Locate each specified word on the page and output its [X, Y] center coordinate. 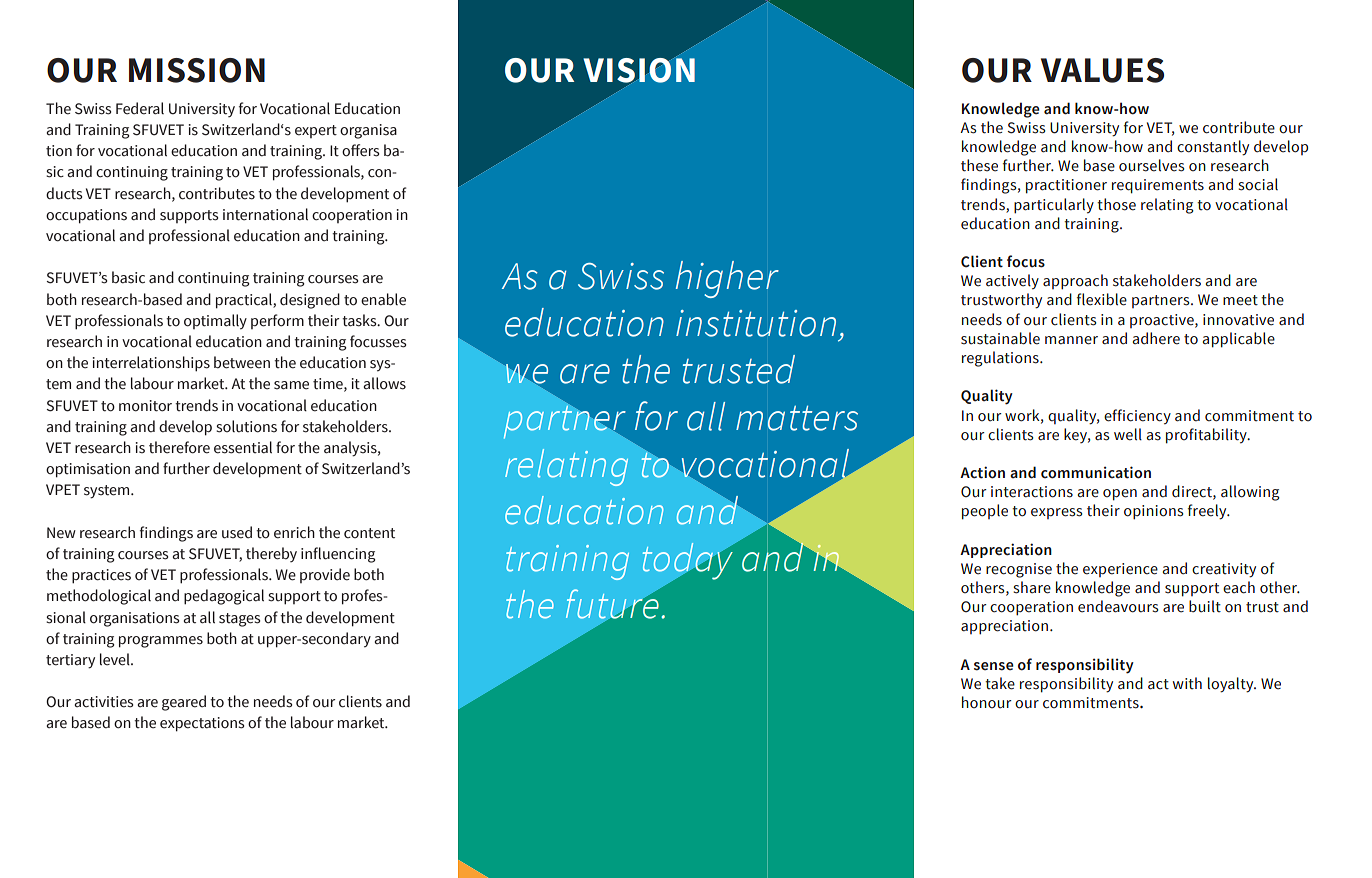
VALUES [1102, 70]
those [1116, 204]
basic [128, 277]
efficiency [1137, 417]
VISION [639, 70]
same [291, 385]
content [369, 533]
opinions [1154, 512]
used [237, 532]
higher [727, 279]
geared [184, 703]
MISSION [197, 70]
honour [987, 702]
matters [797, 418]
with [1187, 683]
